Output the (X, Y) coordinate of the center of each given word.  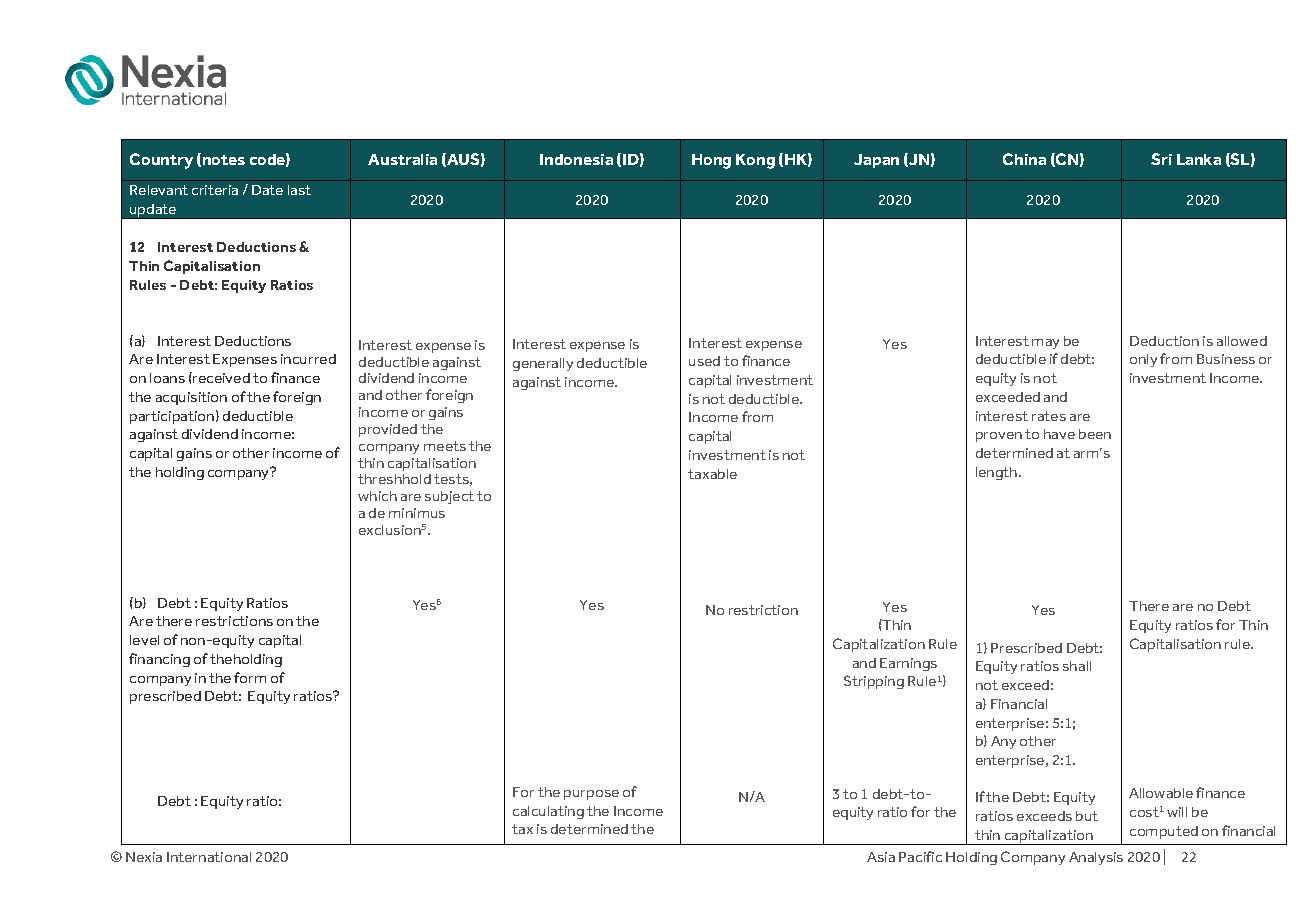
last (299, 190)
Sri (1161, 159)
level (144, 640)
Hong (711, 161)
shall (1077, 666)
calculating (548, 812)
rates (1049, 416)
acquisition (191, 398)
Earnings (908, 664)
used (704, 361)
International (209, 857)
